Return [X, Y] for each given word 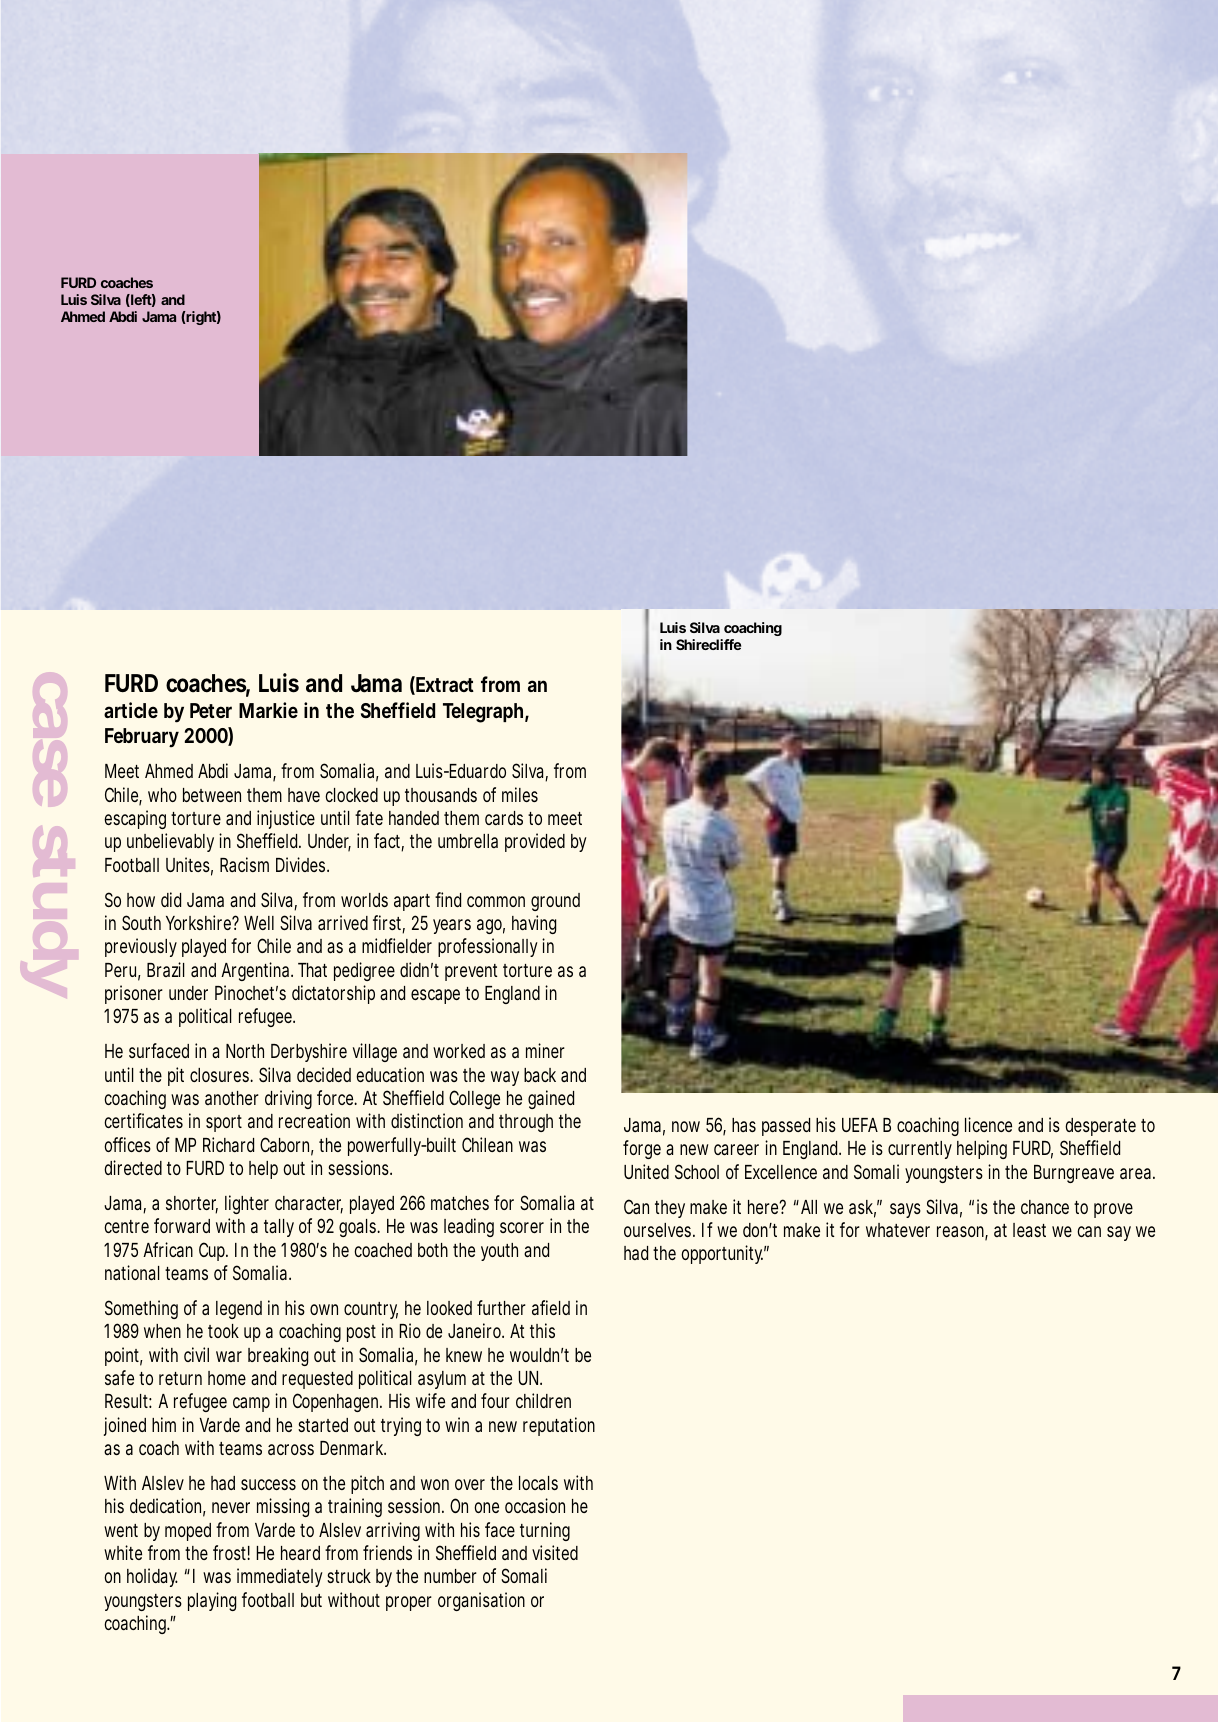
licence [988, 1124]
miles [520, 794]
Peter [211, 710]
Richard [228, 1144]
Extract [445, 684]
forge [642, 1149]
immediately [280, 1577]
